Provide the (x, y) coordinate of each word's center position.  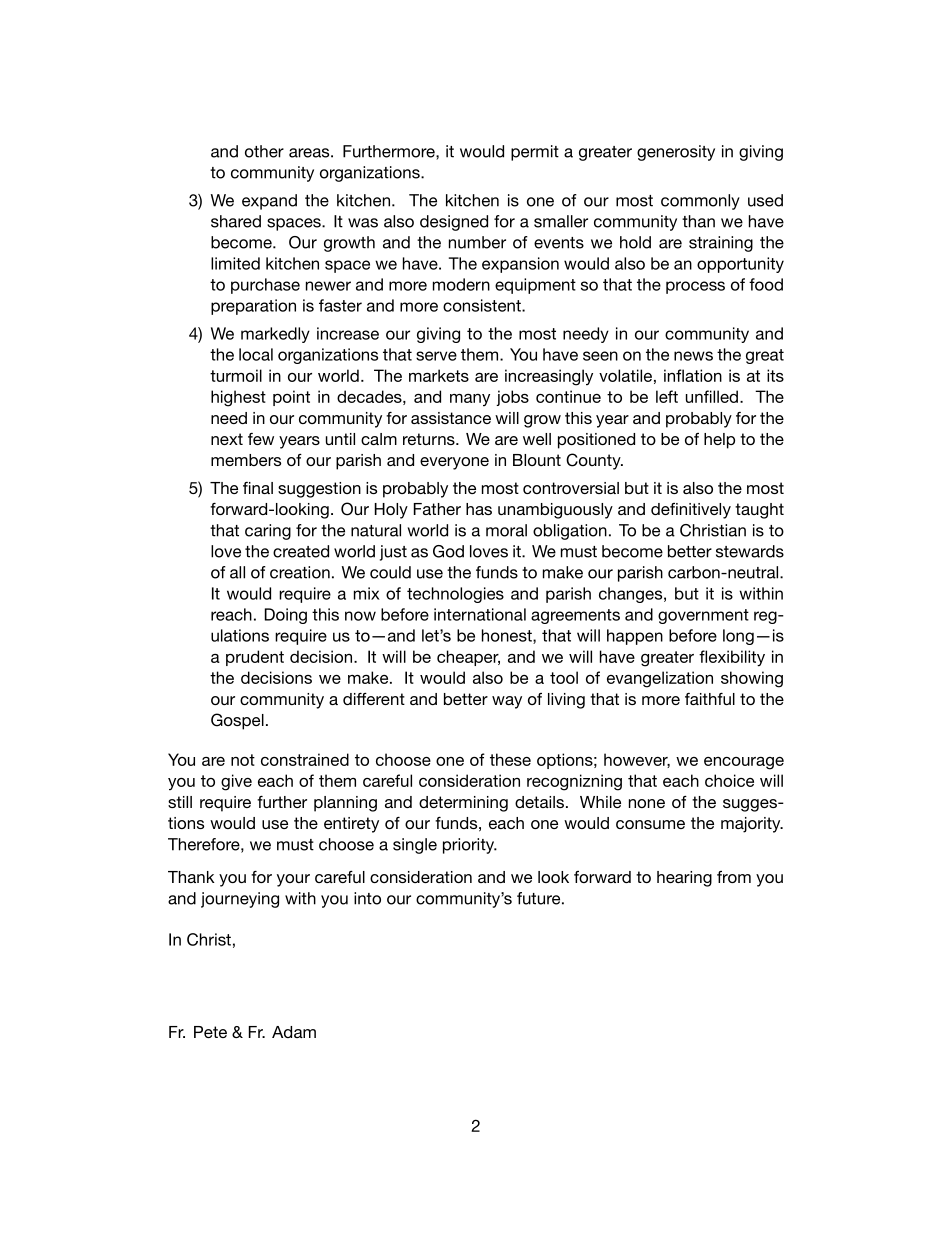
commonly (700, 202)
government (703, 616)
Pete (210, 1032)
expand (269, 202)
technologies (455, 595)
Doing (286, 616)
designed (454, 223)
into (367, 898)
